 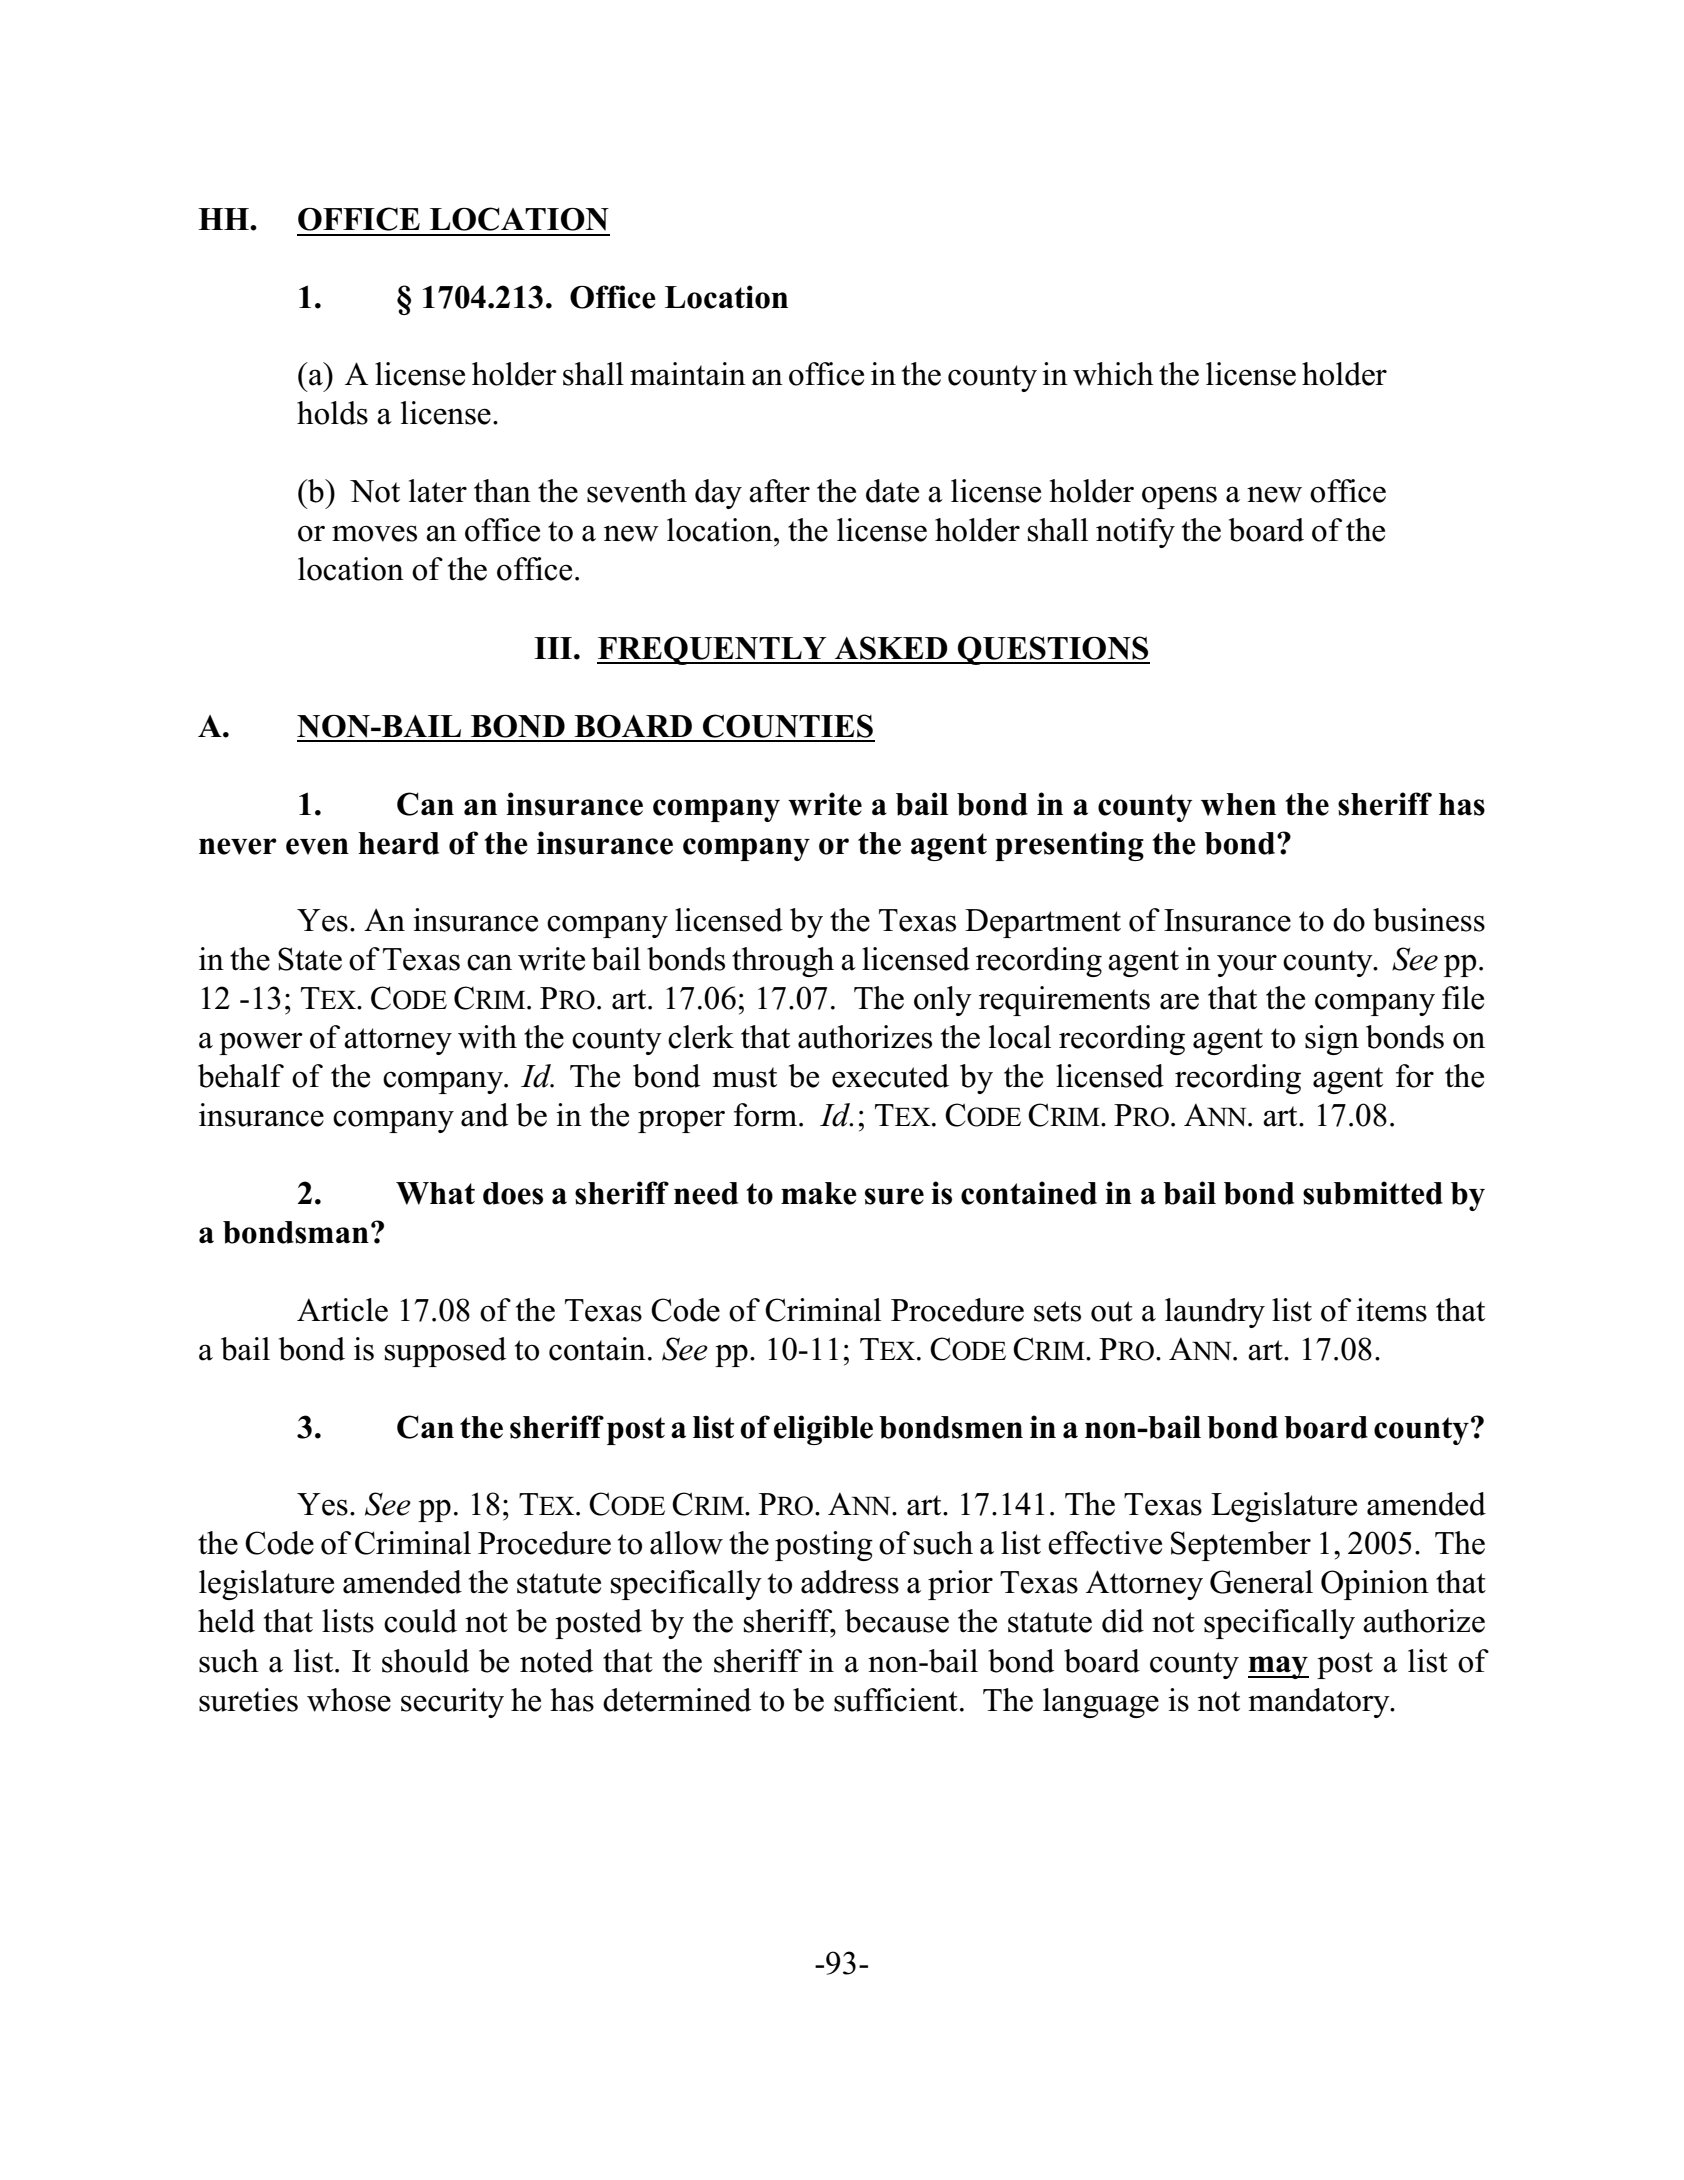 I want to click on holds, so click(x=332, y=413).
